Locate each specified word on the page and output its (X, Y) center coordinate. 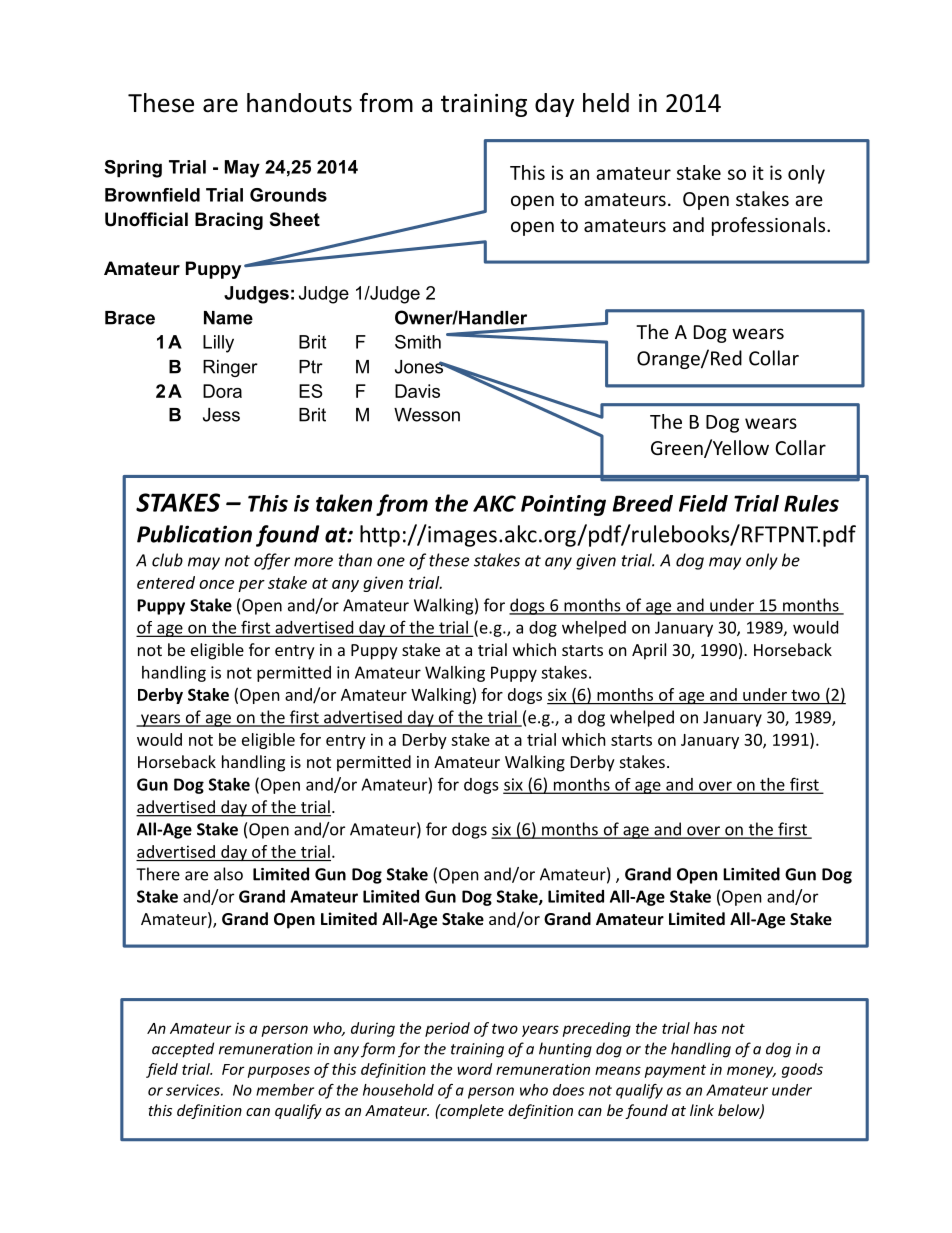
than (355, 560)
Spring (133, 169)
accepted (183, 1050)
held (606, 103)
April (649, 651)
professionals (770, 226)
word (474, 1069)
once (216, 584)
